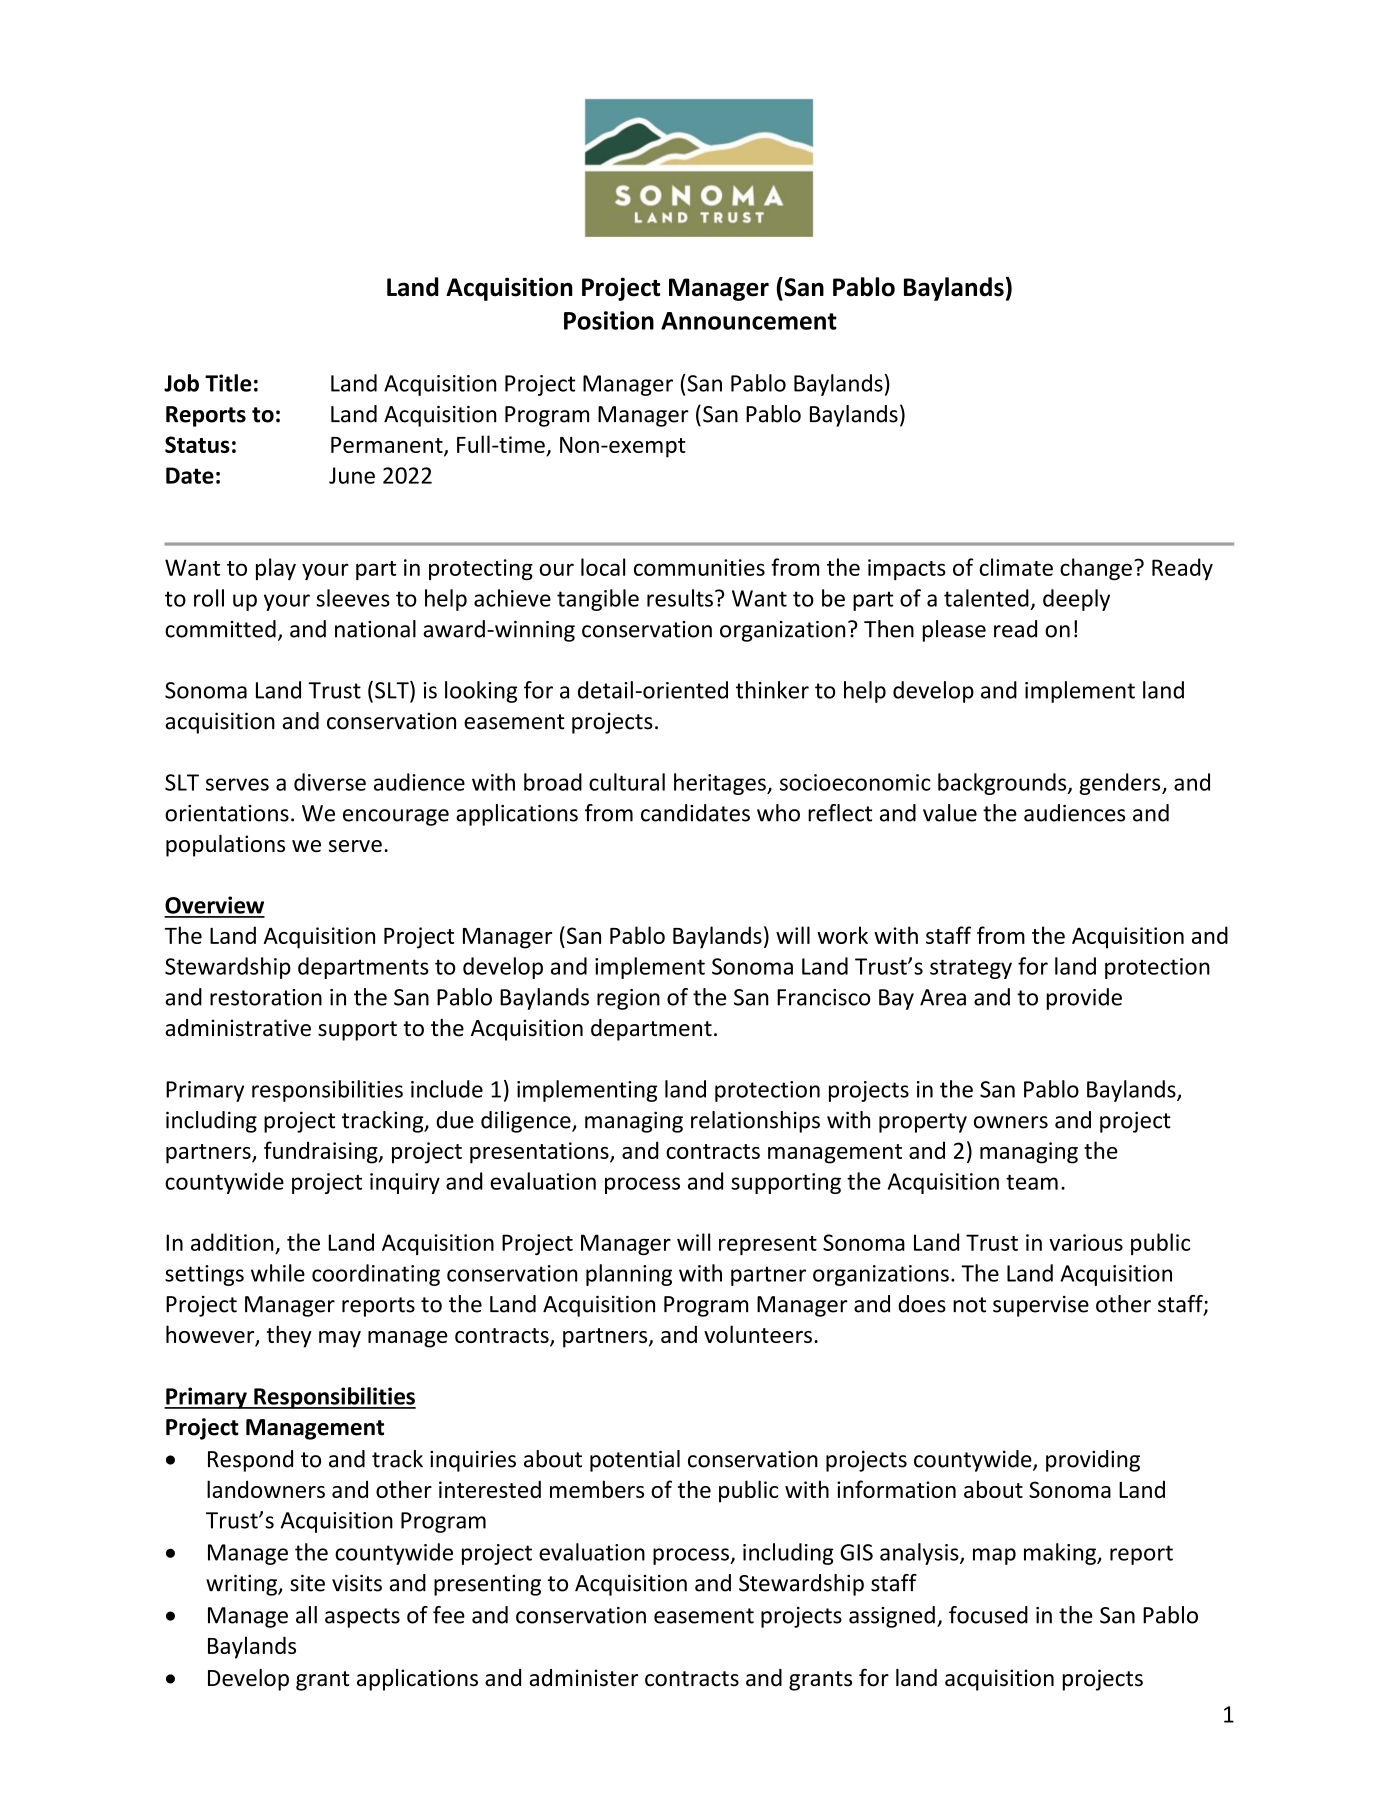  What do you see at coordinates (629, 1275) in the document?
I see `planning` at bounding box center [629, 1275].
